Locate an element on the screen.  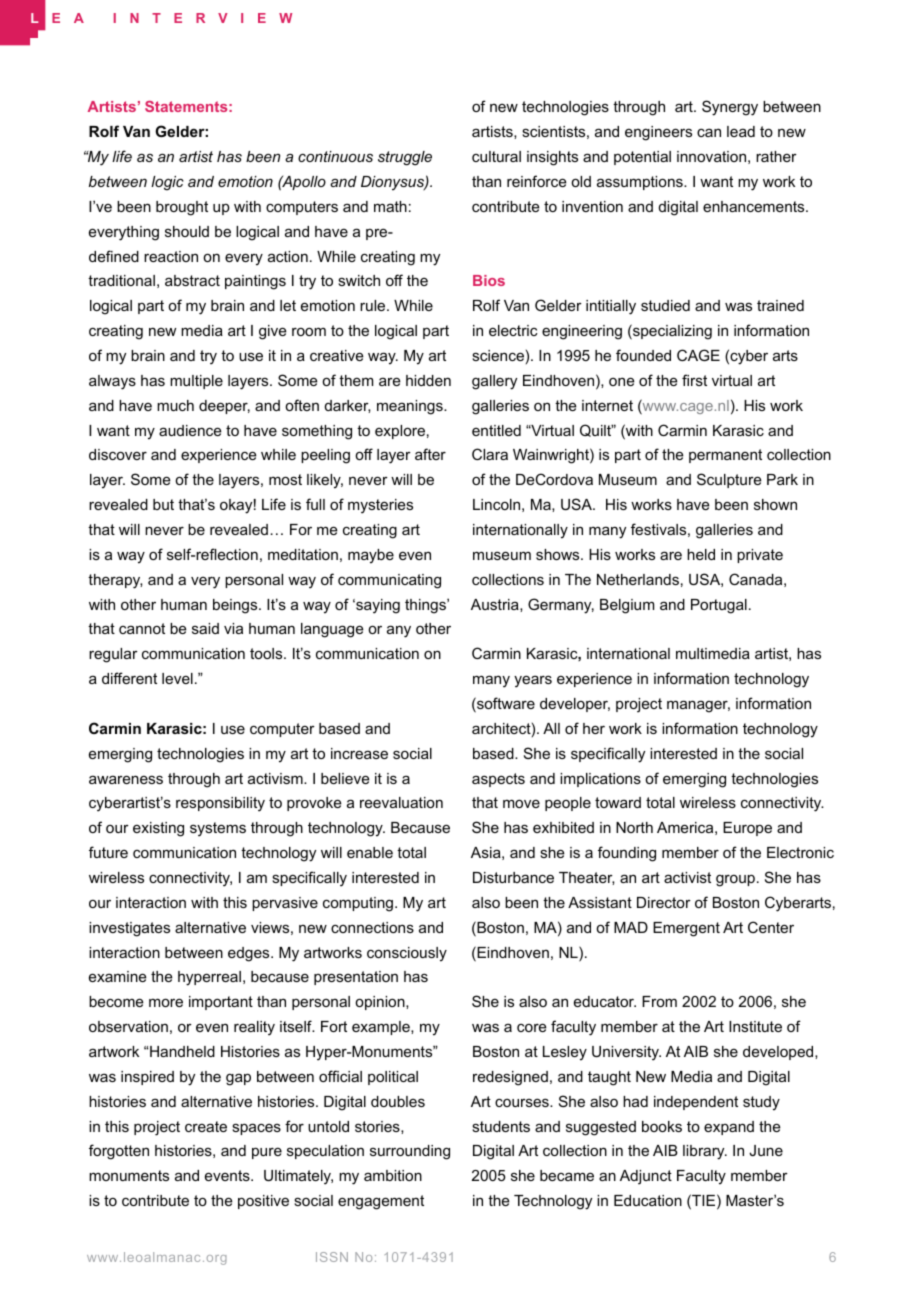
after is located at coordinates (430, 454).
